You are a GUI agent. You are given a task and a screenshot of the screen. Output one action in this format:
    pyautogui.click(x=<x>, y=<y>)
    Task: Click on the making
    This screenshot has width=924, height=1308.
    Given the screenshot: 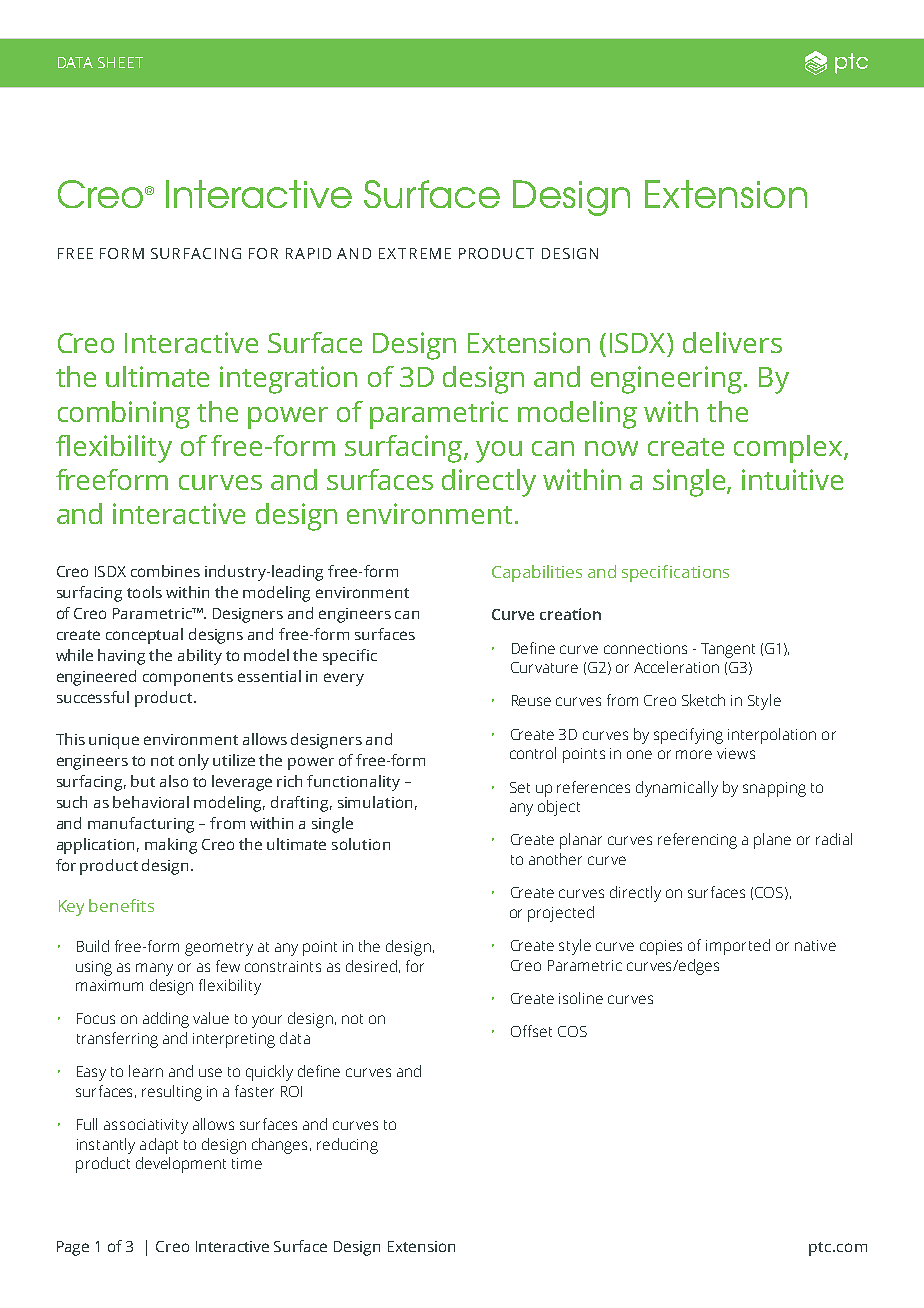 What is the action you would take?
    pyautogui.click(x=171, y=846)
